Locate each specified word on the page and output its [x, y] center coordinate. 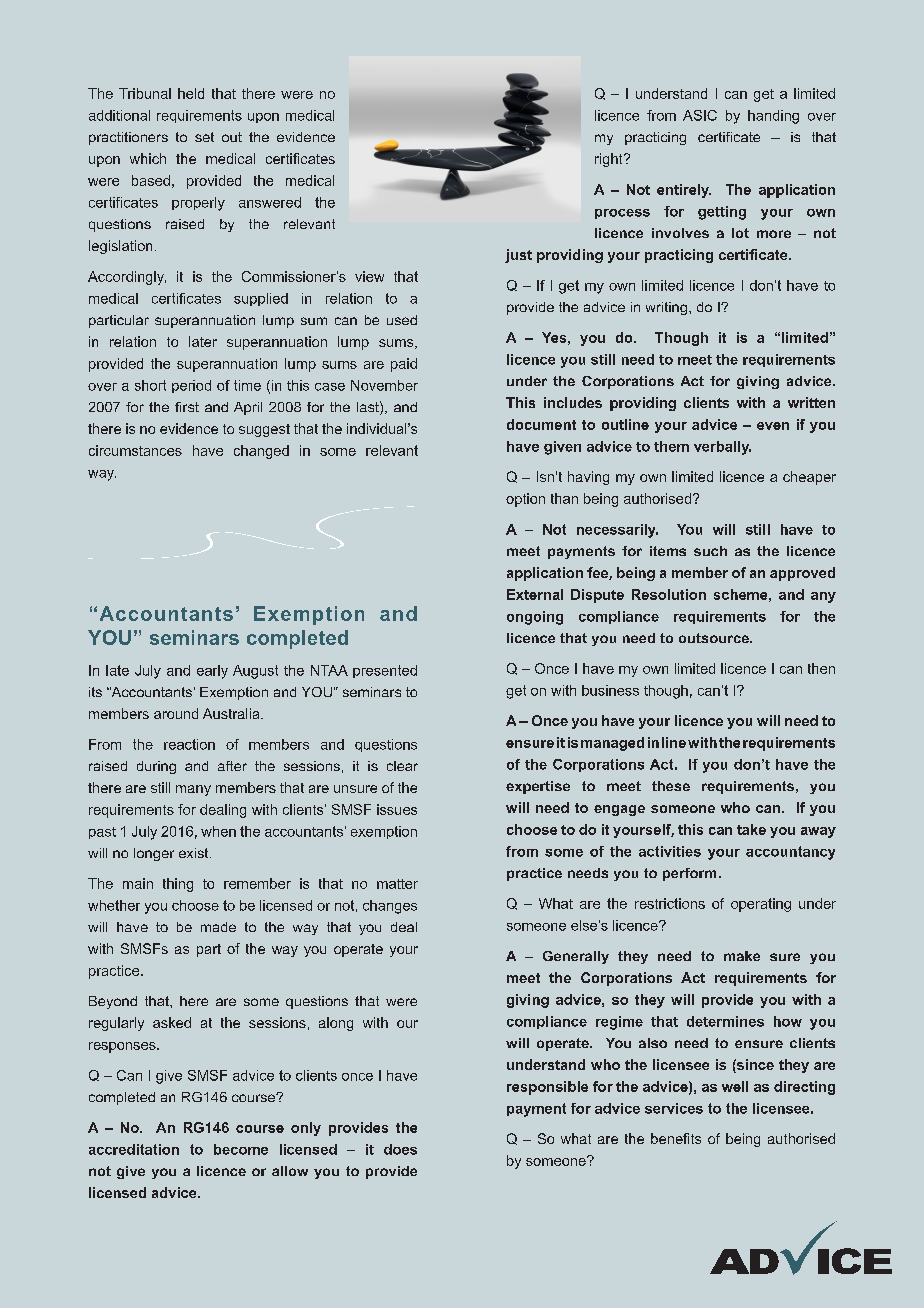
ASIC [700, 115]
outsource [715, 638]
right [610, 160]
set [204, 137]
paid [404, 365]
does [400, 1149]
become [241, 1149]
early [212, 672]
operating [761, 905]
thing [178, 885]
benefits [676, 1138]
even [773, 426]
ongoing [535, 618]
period [191, 386]
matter [397, 884]
